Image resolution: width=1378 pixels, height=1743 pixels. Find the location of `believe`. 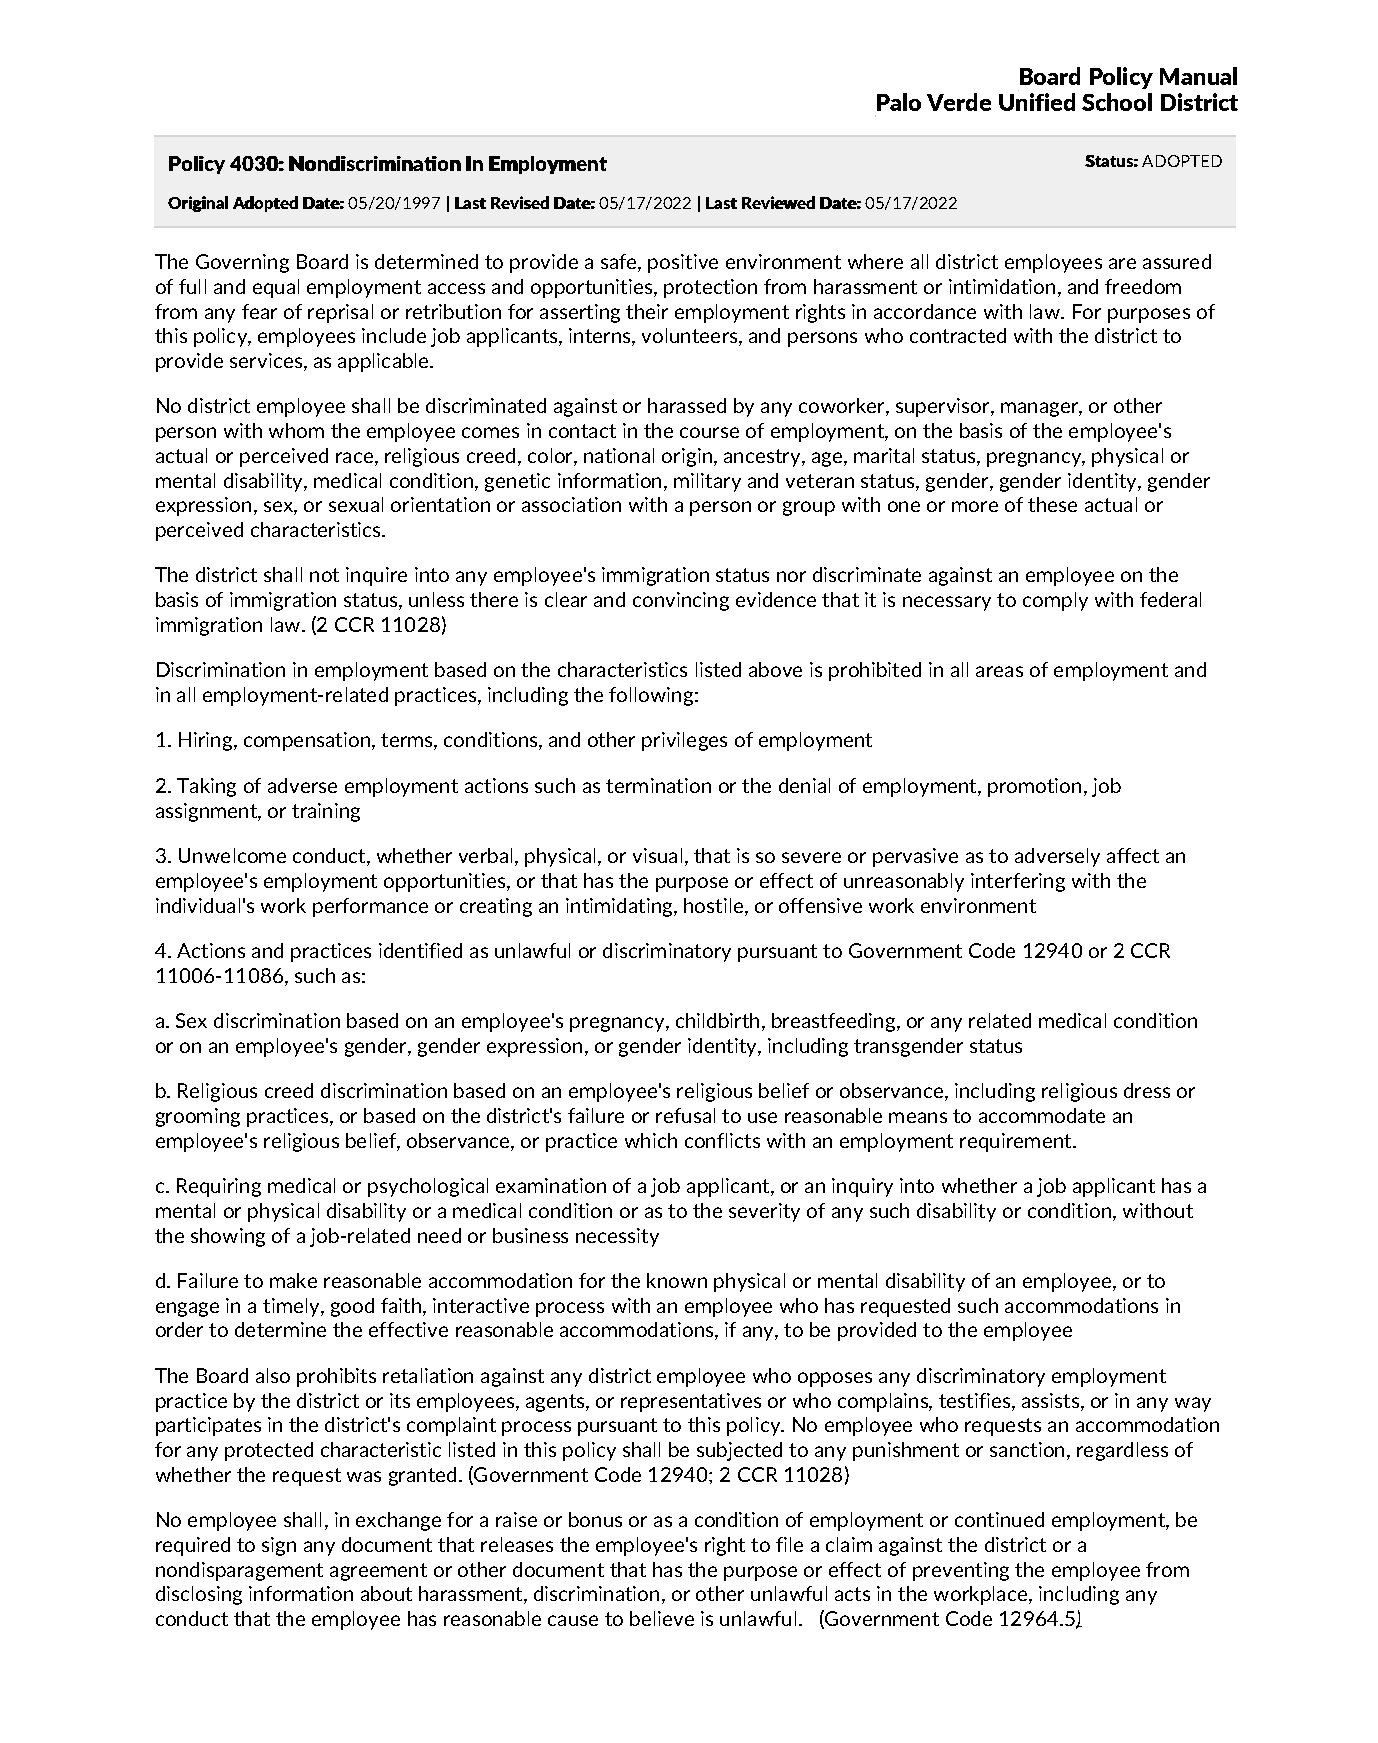

believe is located at coordinates (662, 1618).
